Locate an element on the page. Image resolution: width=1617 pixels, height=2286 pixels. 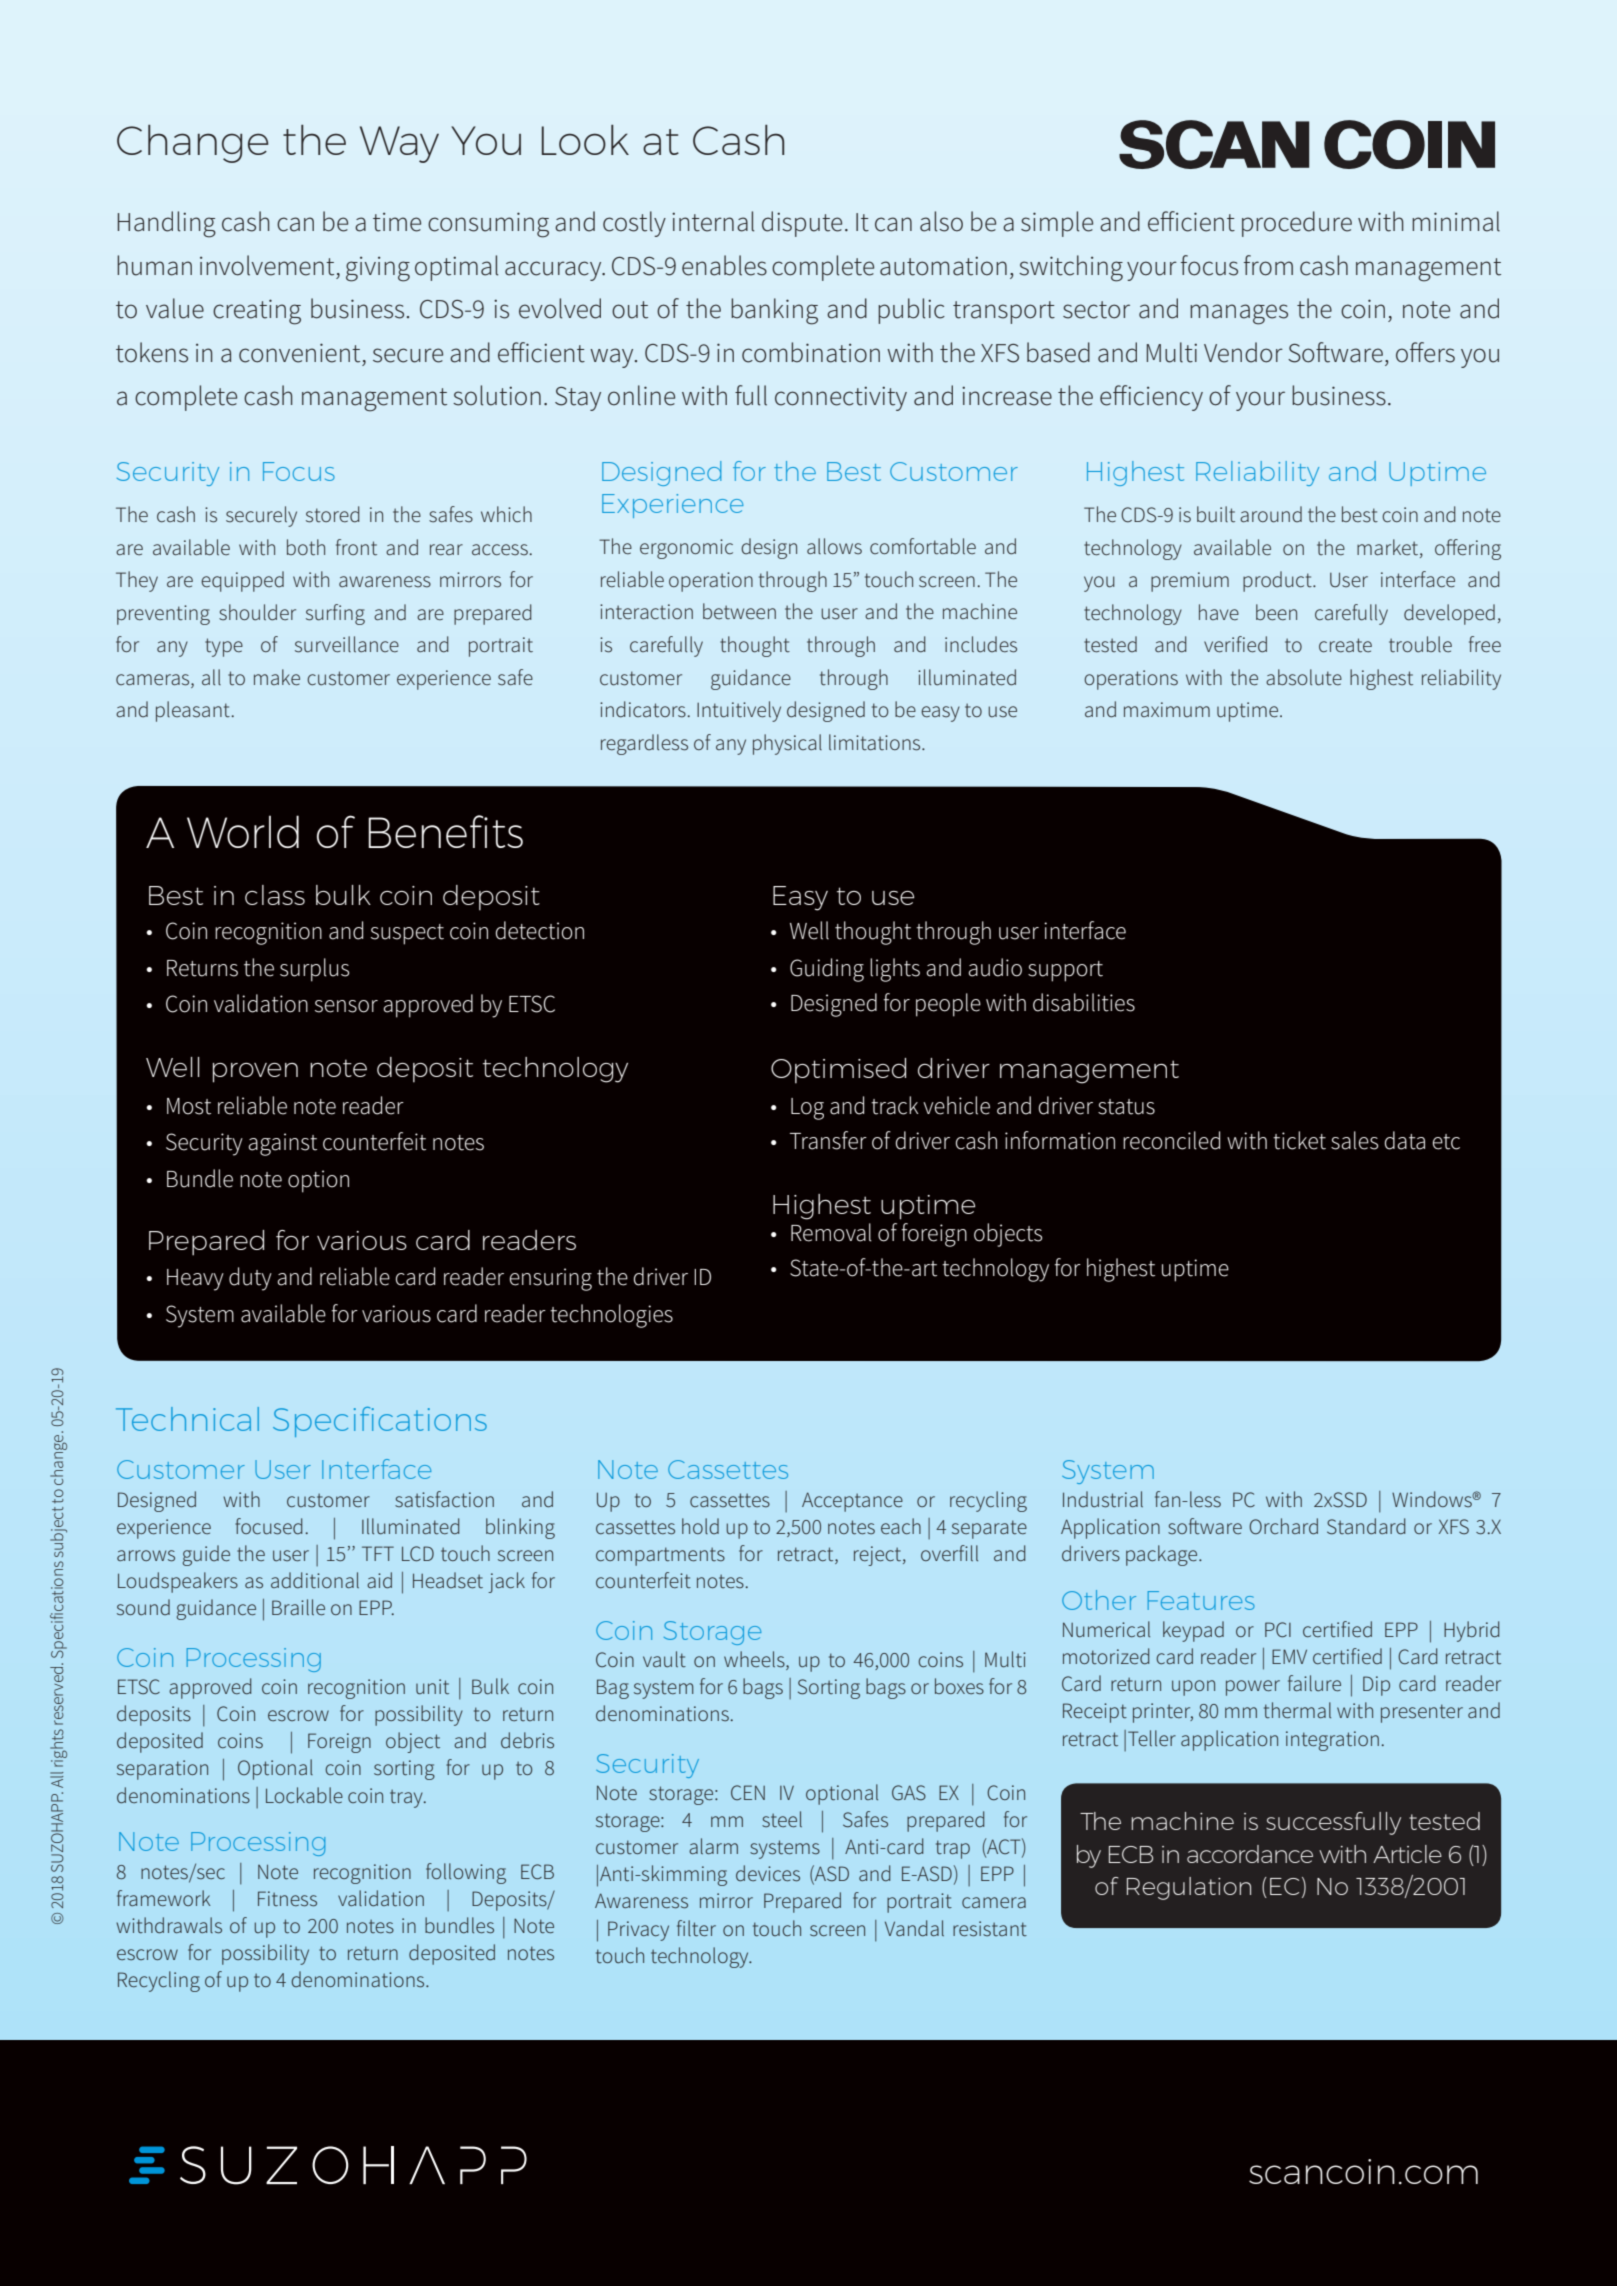
dispute is located at coordinates (802, 224).
